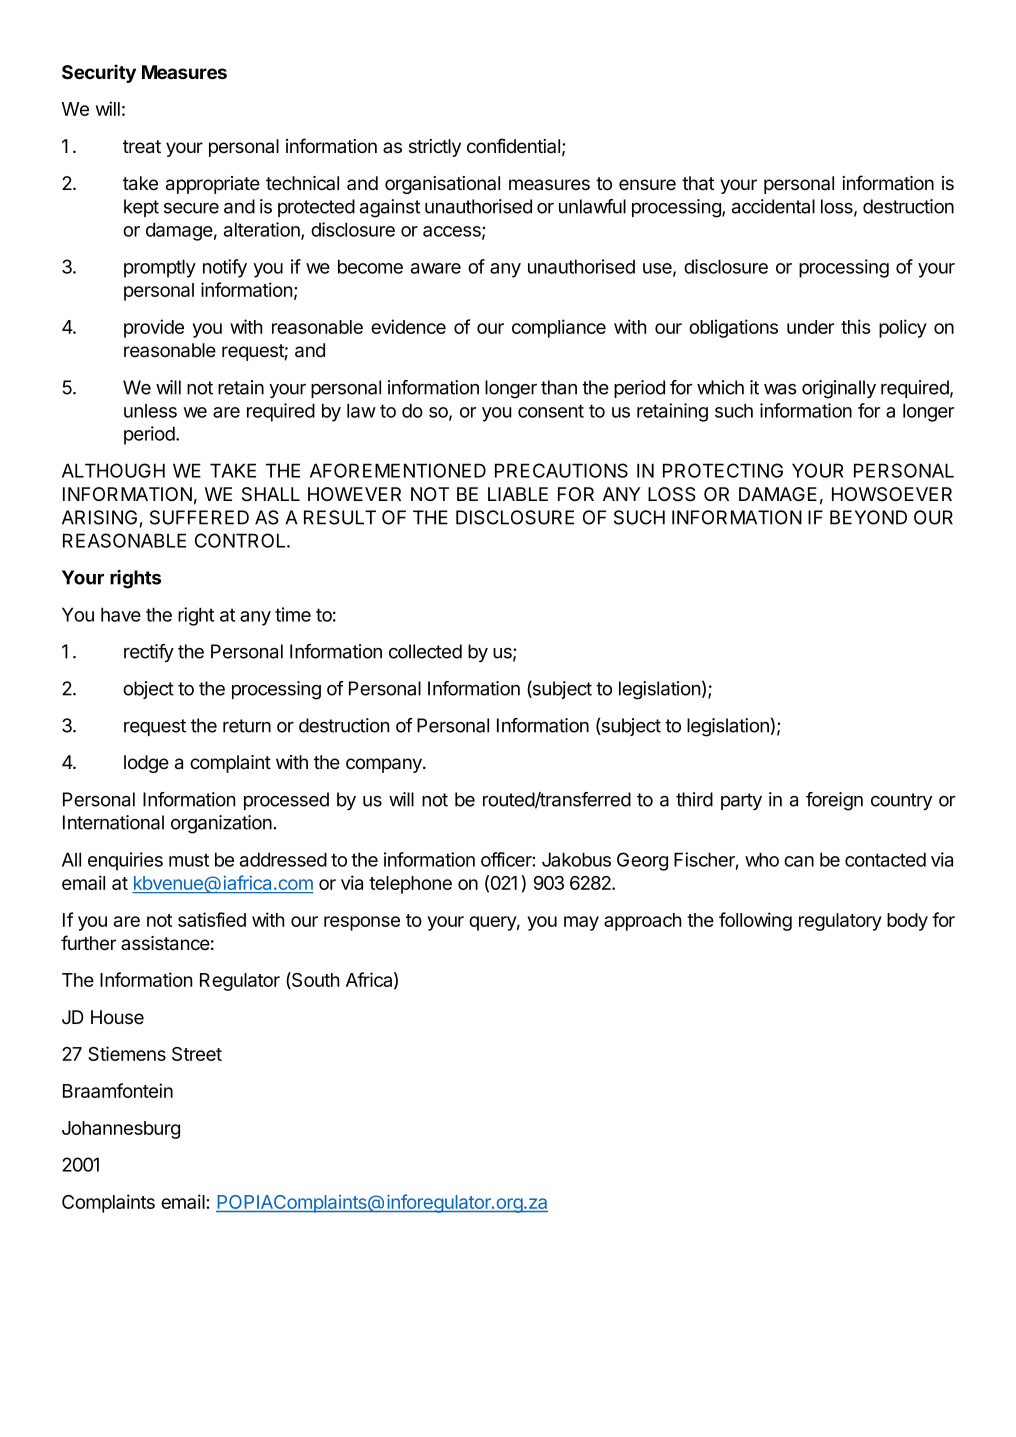 This screenshot has height=1437, width=1016. What do you see at coordinates (435, 148) in the screenshot?
I see `strictly` at bounding box center [435, 148].
